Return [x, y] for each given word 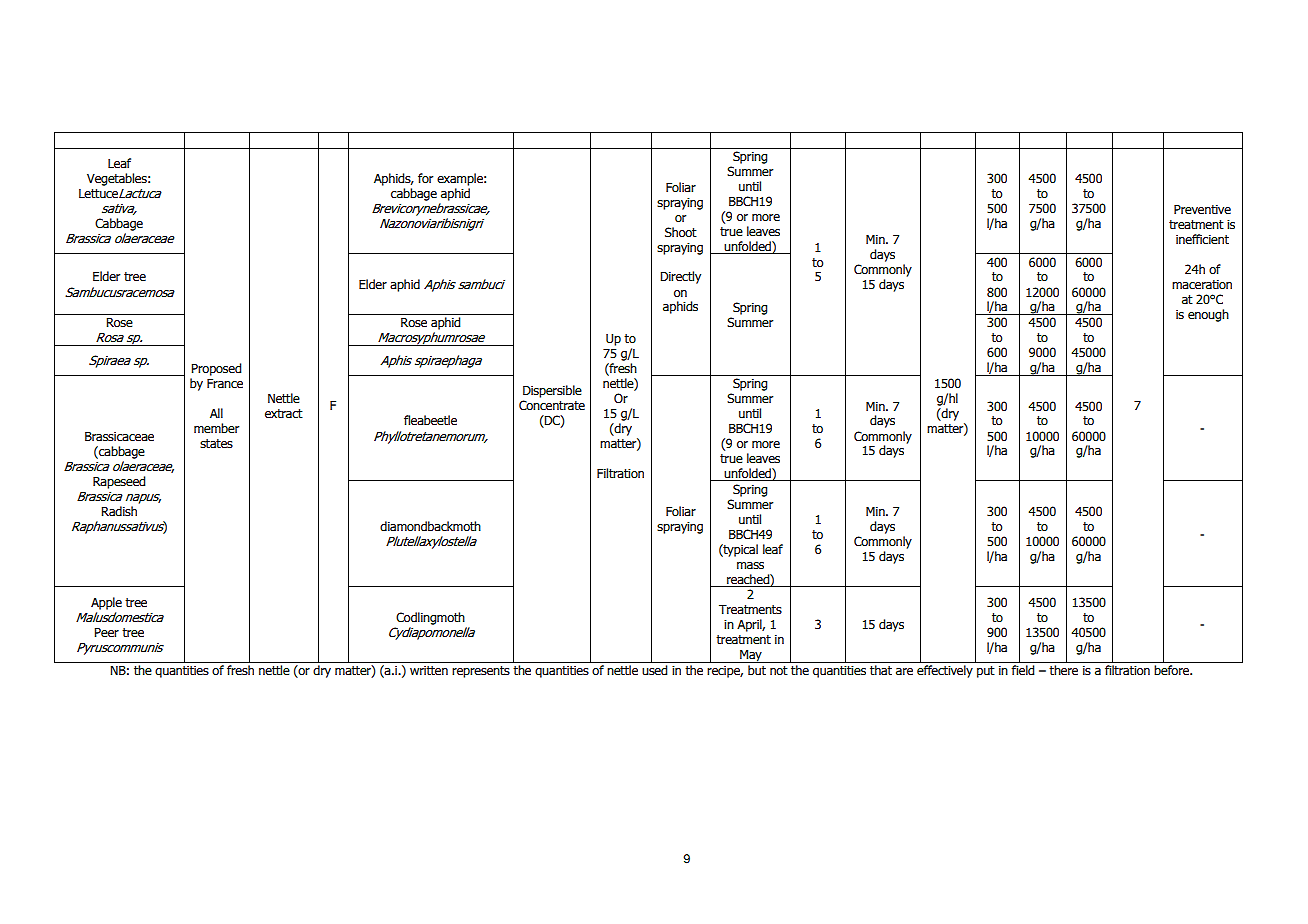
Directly [680, 277]
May [751, 656]
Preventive [1202, 210]
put [986, 672]
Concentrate [552, 405]
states [216, 444]
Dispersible [552, 391]
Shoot [681, 232]
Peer [106, 633]
